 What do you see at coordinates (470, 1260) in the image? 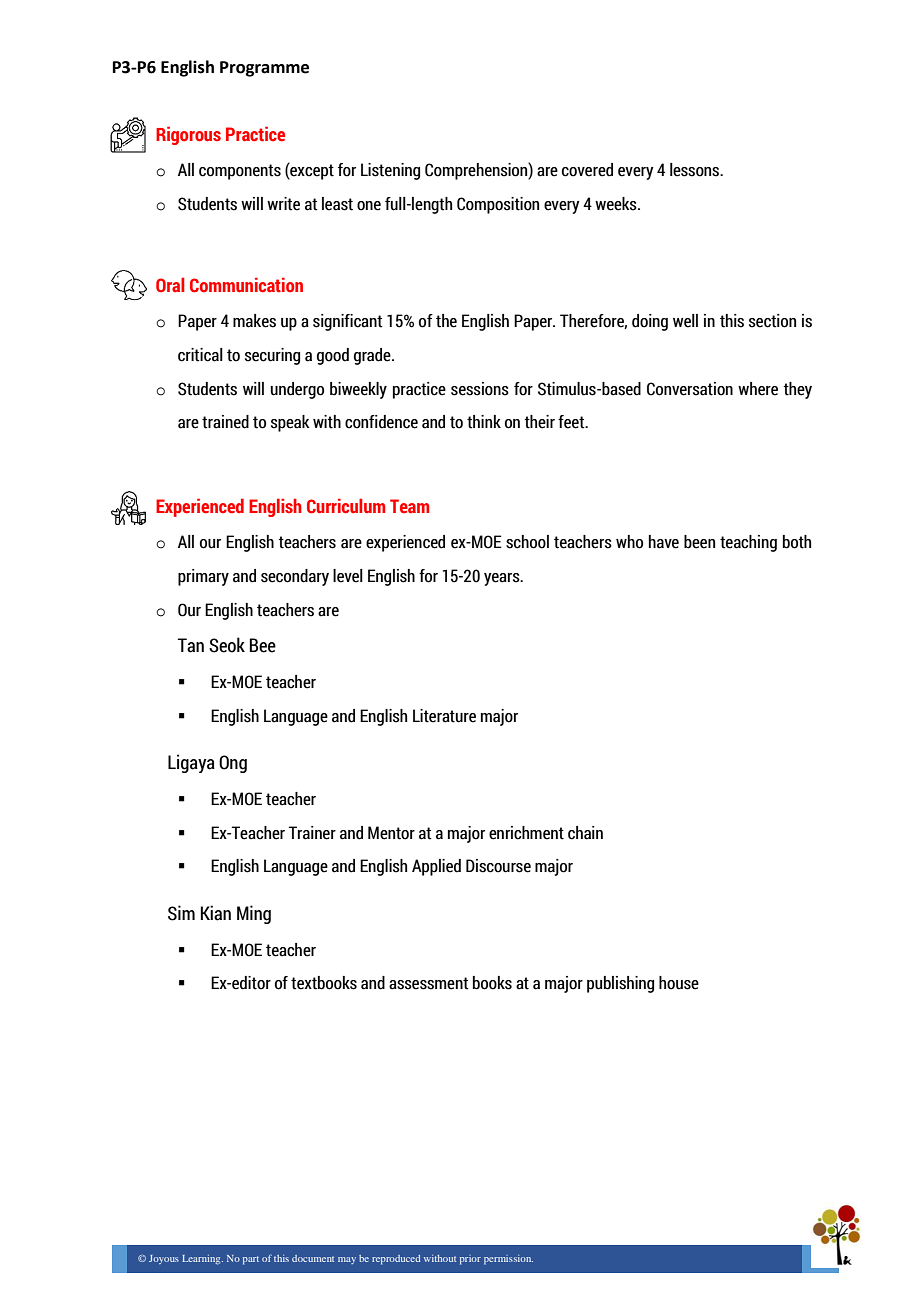
I see `prior` at bounding box center [470, 1260].
